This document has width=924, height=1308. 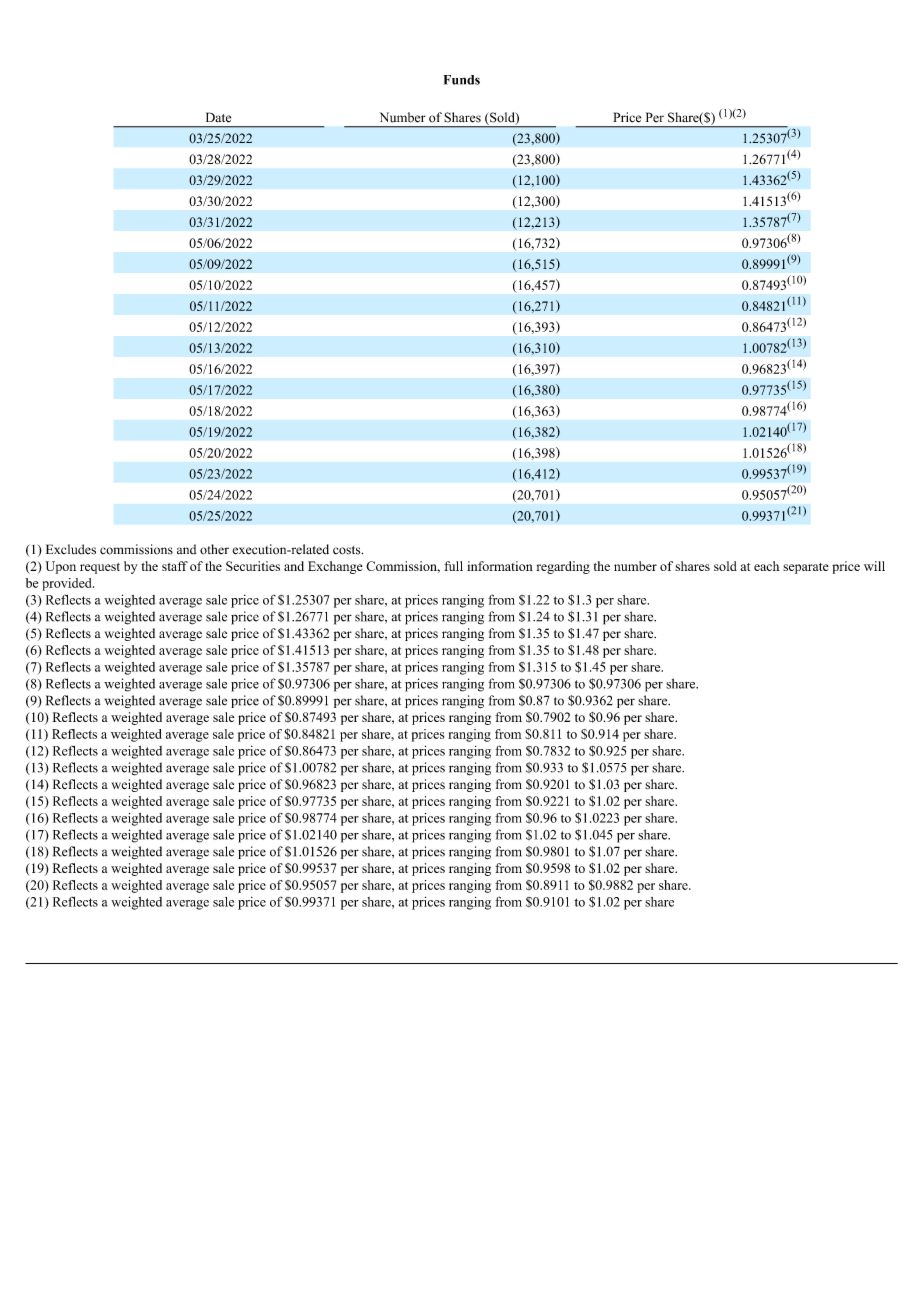 What do you see at coordinates (214, 549) in the document?
I see `other` at bounding box center [214, 549].
